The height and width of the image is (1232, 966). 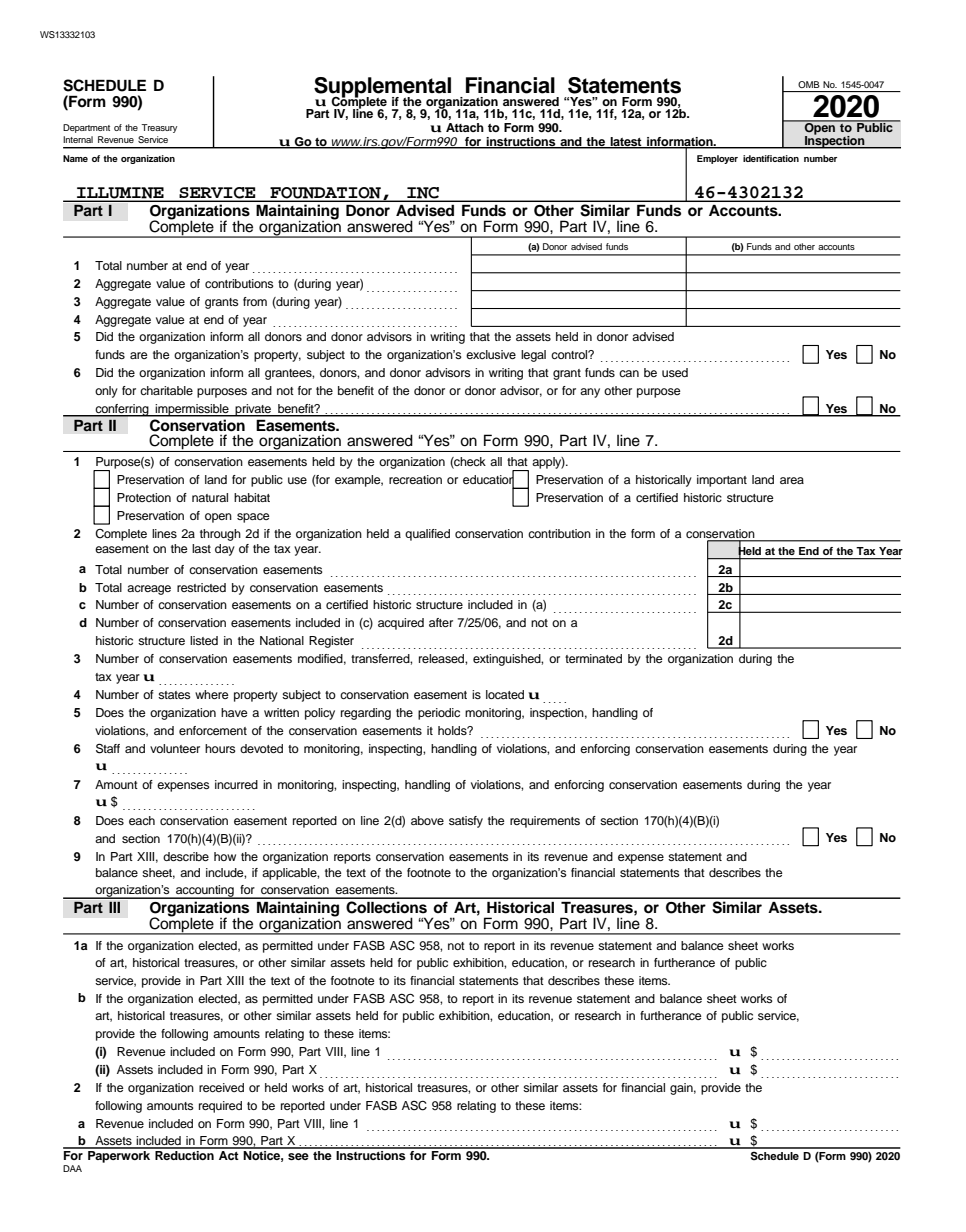 What do you see at coordinates (298, 1156) in the image?
I see `see` at bounding box center [298, 1156].
